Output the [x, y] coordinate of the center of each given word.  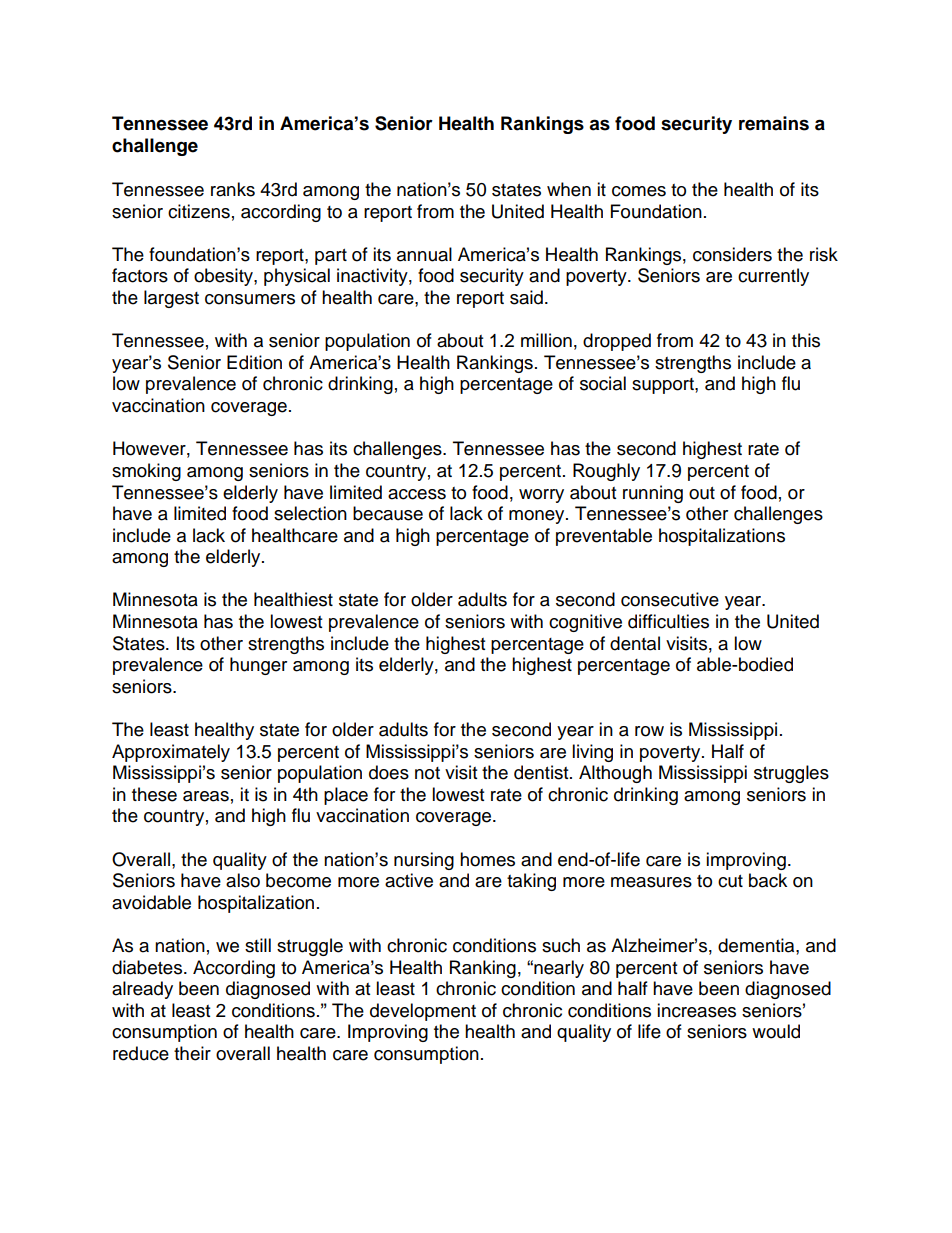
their [192, 1053]
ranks [233, 189]
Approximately [171, 753]
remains [774, 123]
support [664, 386]
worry [541, 496]
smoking [146, 472]
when [569, 189]
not [427, 773]
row [649, 731]
